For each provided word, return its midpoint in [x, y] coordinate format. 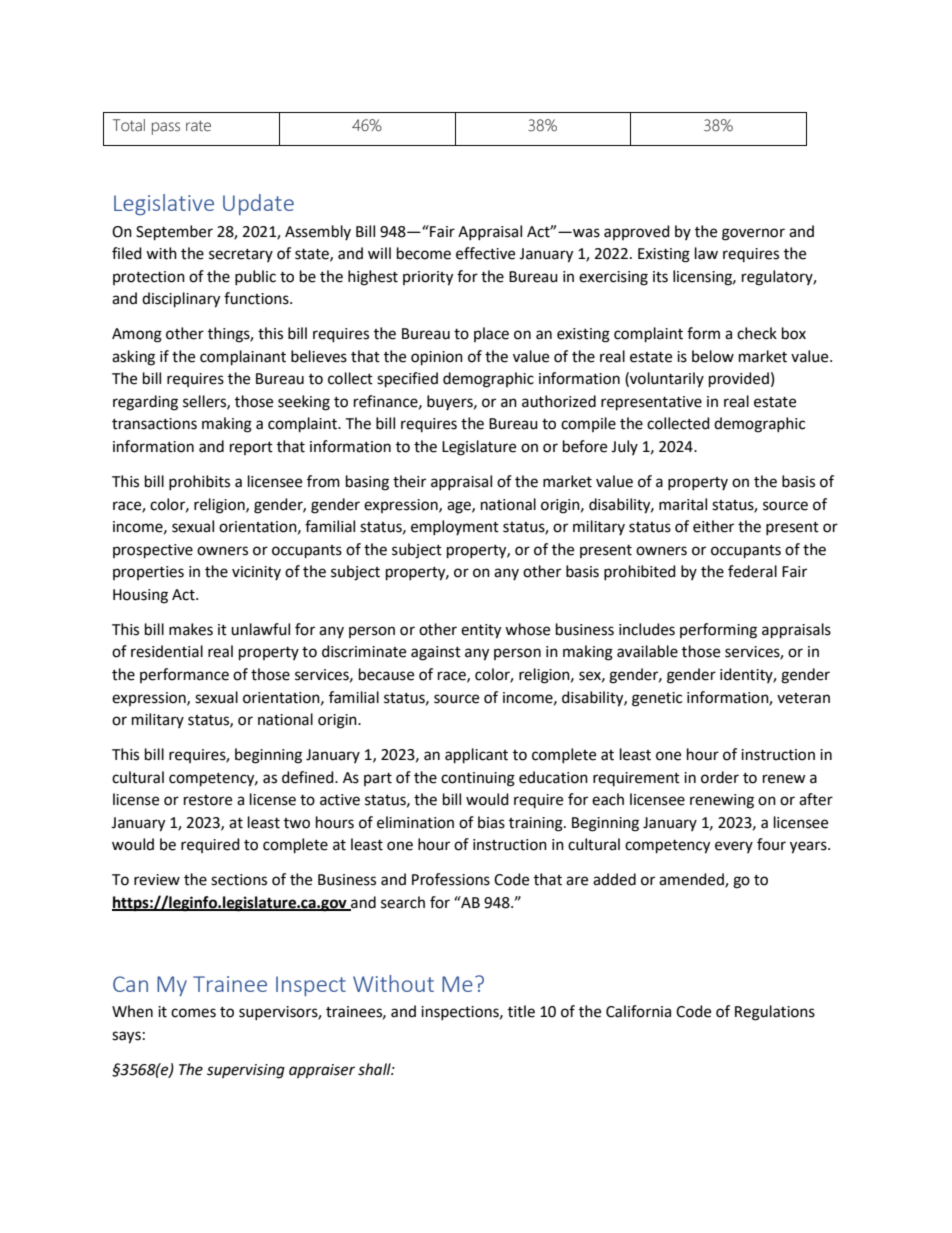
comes [193, 1013]
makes [191, 629]
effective [485, 253]
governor [753, 234]
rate [198, 126]
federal [752, 571]
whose [527, 629]
